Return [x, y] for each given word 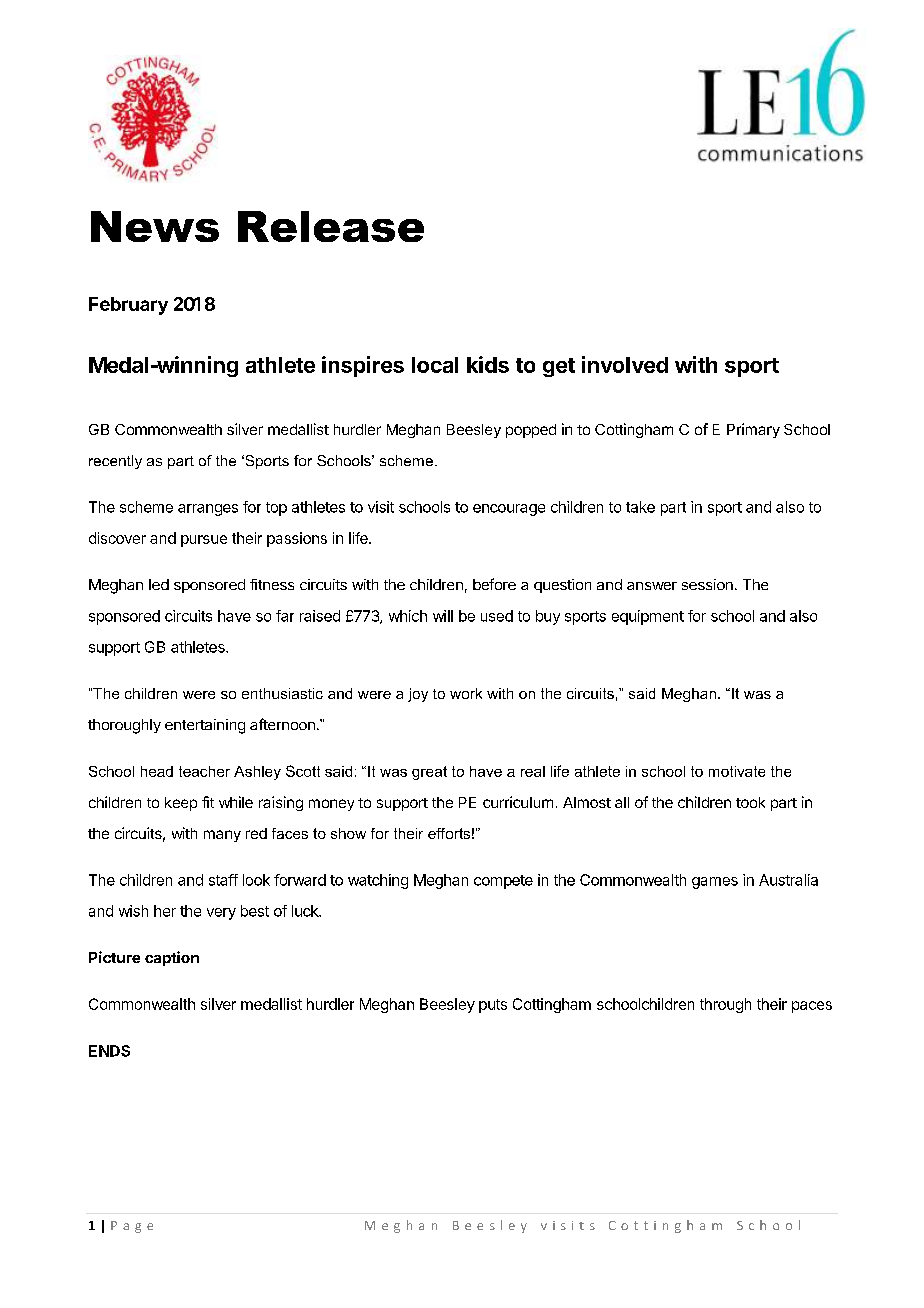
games [715, 883]
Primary [753, 430]
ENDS [109, 1051]
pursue [204, 541]
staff [223, 880]
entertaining [205, 726]
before [494, 584]
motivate [737, 771]
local [435, 365]
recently [115, 462]
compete [503, 882]
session [707, 584]
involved [625, 364]
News [155, 226]
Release [331, 226]
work [466, 693]
